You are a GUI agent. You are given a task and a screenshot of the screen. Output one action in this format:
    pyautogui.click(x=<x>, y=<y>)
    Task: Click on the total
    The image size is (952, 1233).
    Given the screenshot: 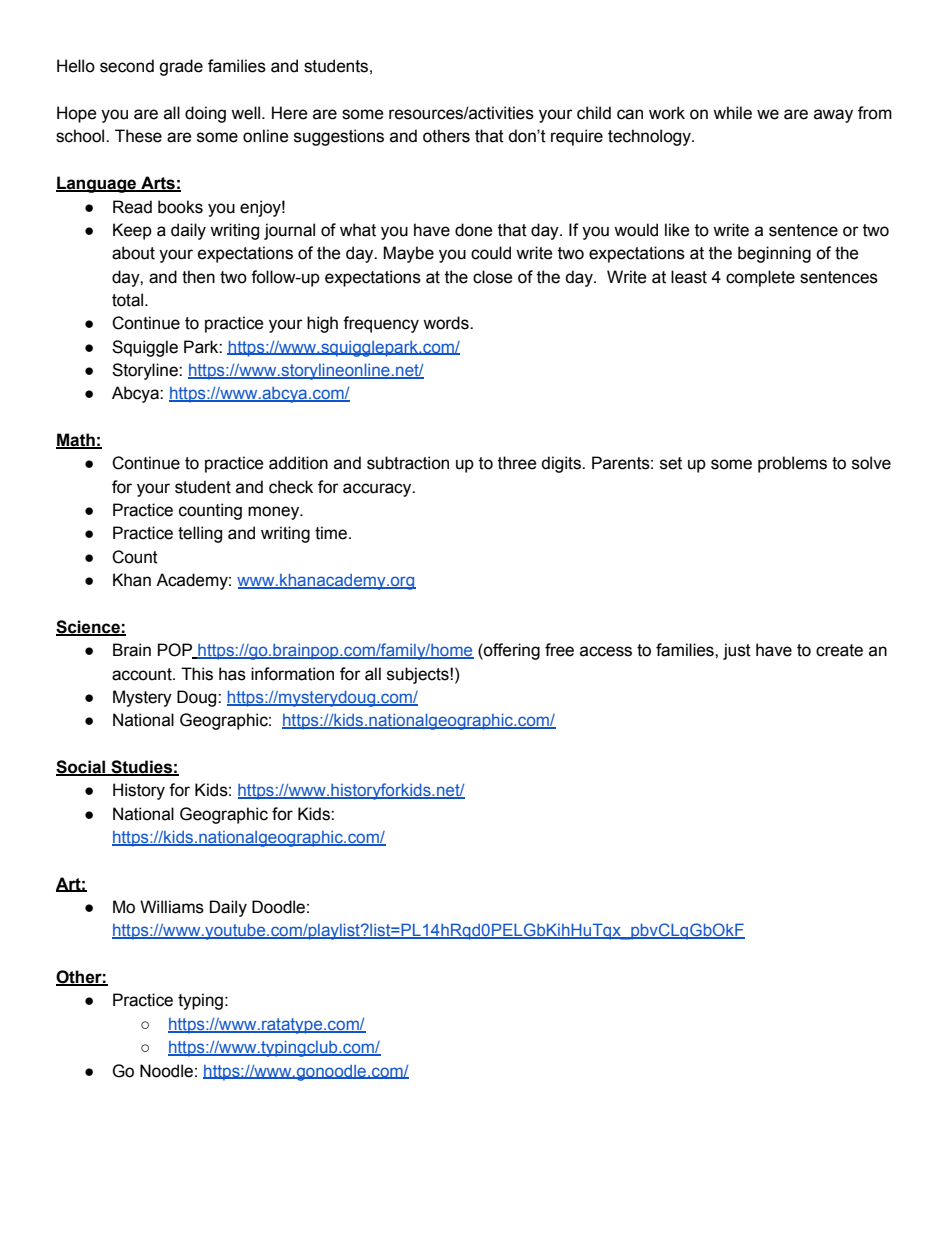 What is the action you would take?
    pyautogui.click(x=129, y=300)
